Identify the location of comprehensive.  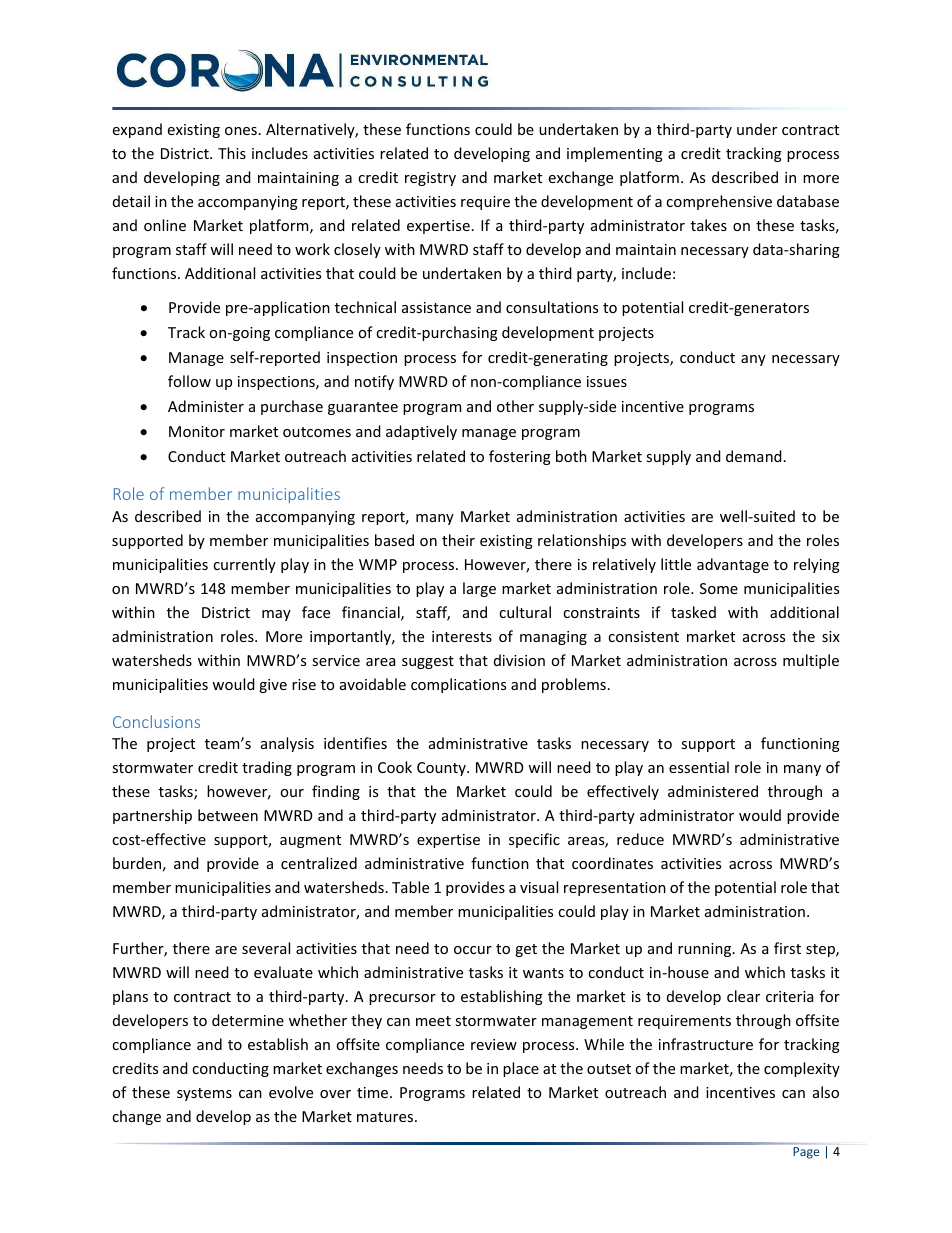
(719, 202).
